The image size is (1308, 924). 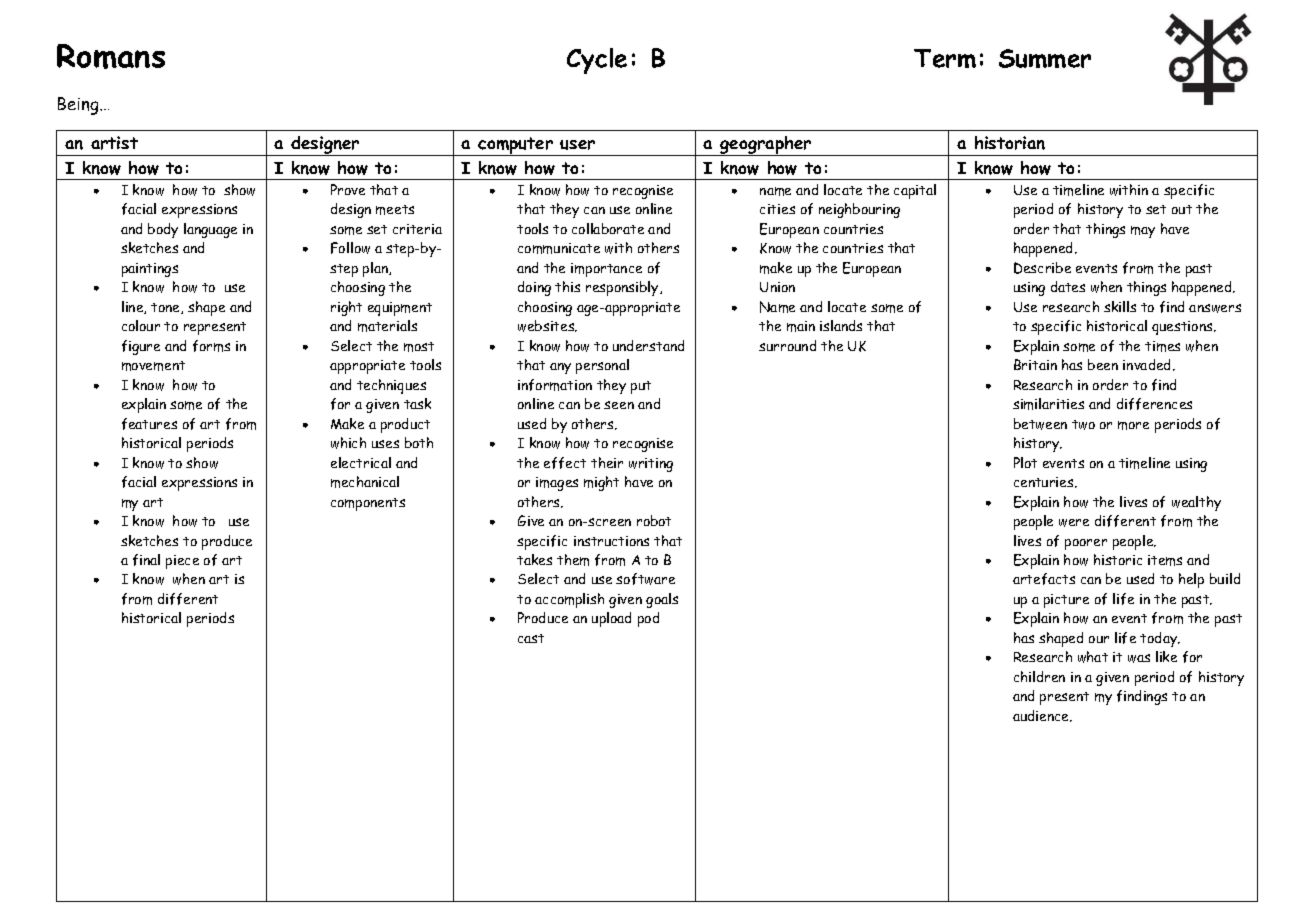 I want to click on Cycle, so click(x=597, y=61).
